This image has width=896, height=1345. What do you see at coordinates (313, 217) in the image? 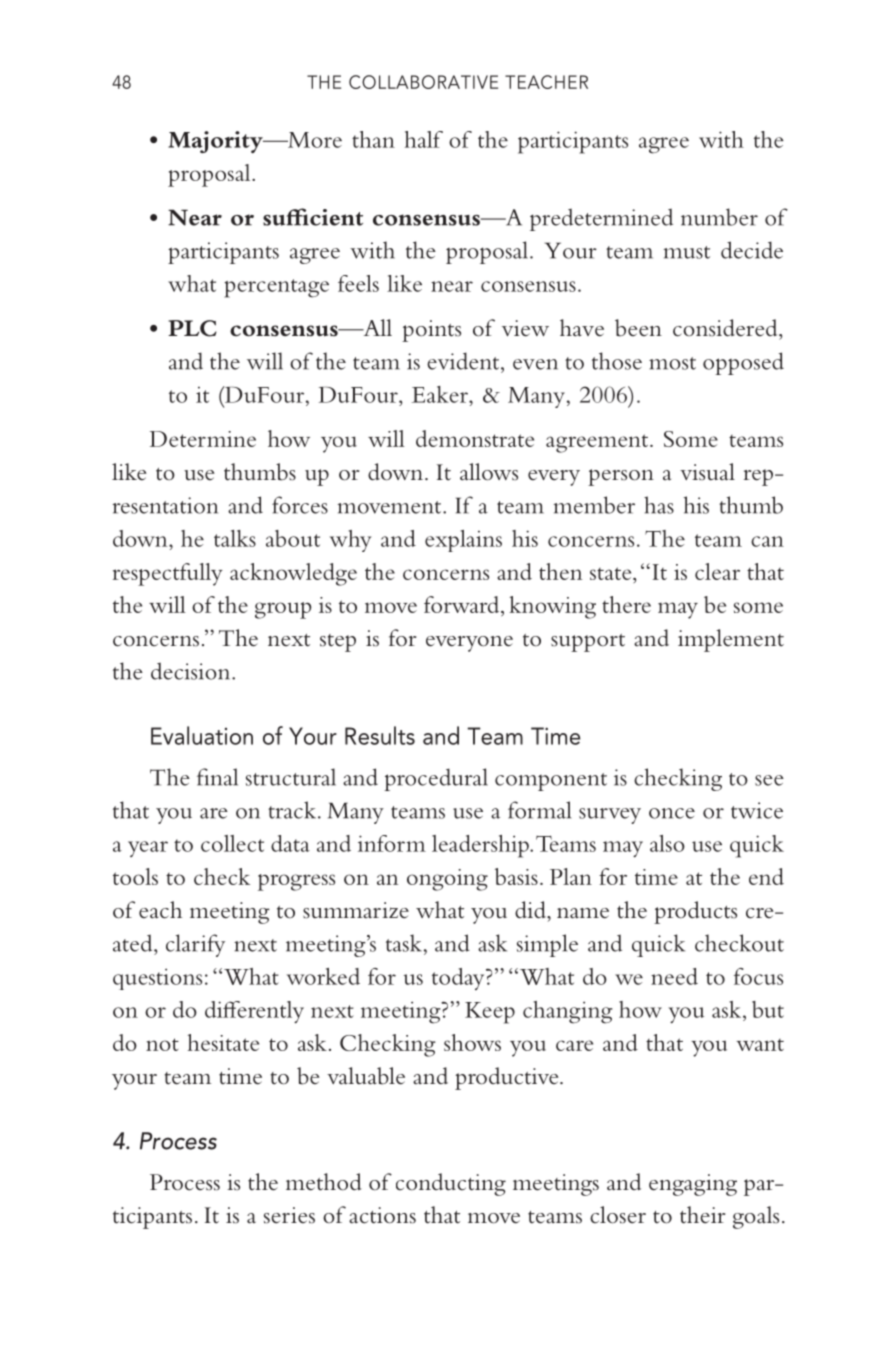
I see `sufficient` at bounding box center [313, 217].
